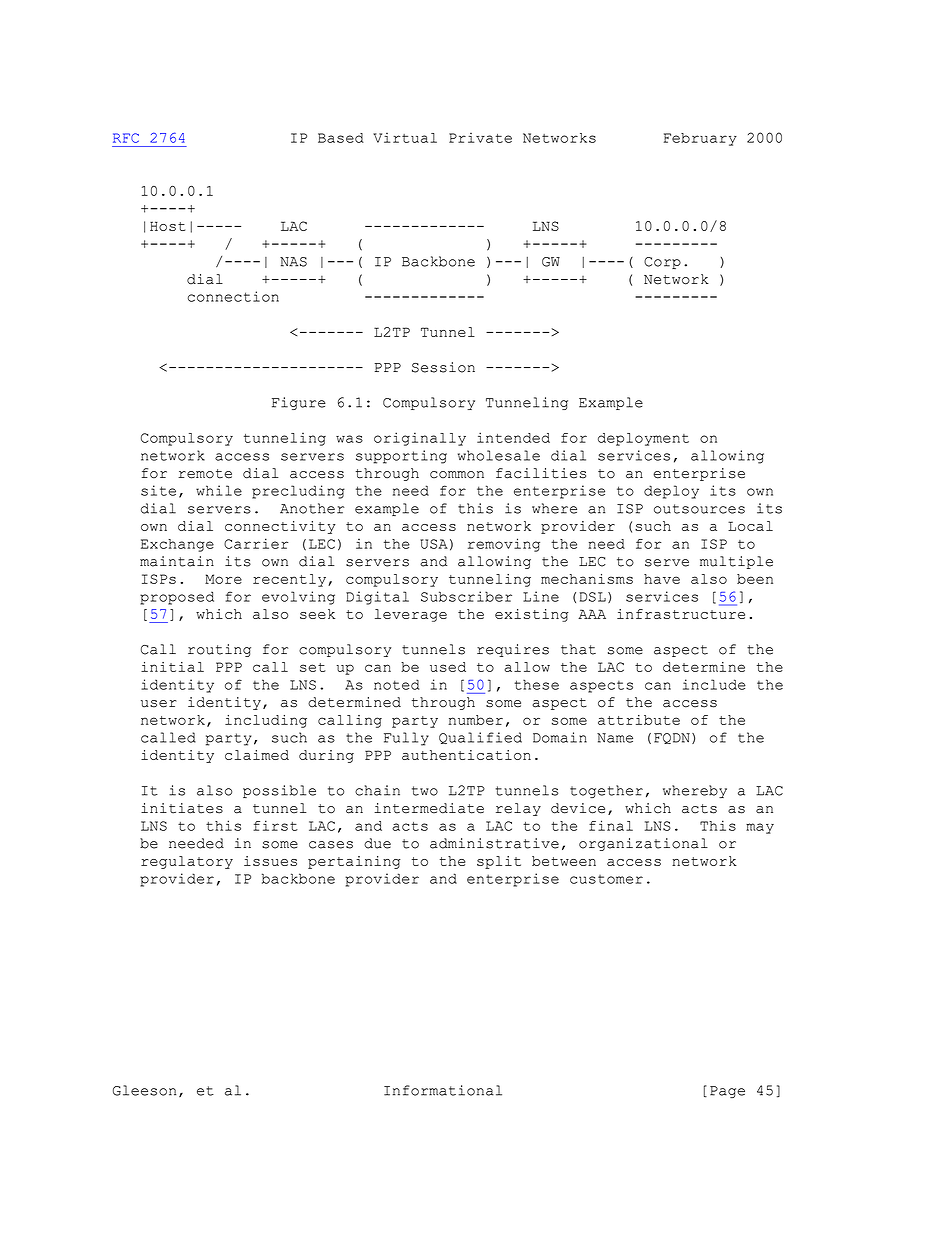 The height and width of the screenshot is (1233, 952). I want to click on organizational, so click(643, 844).
